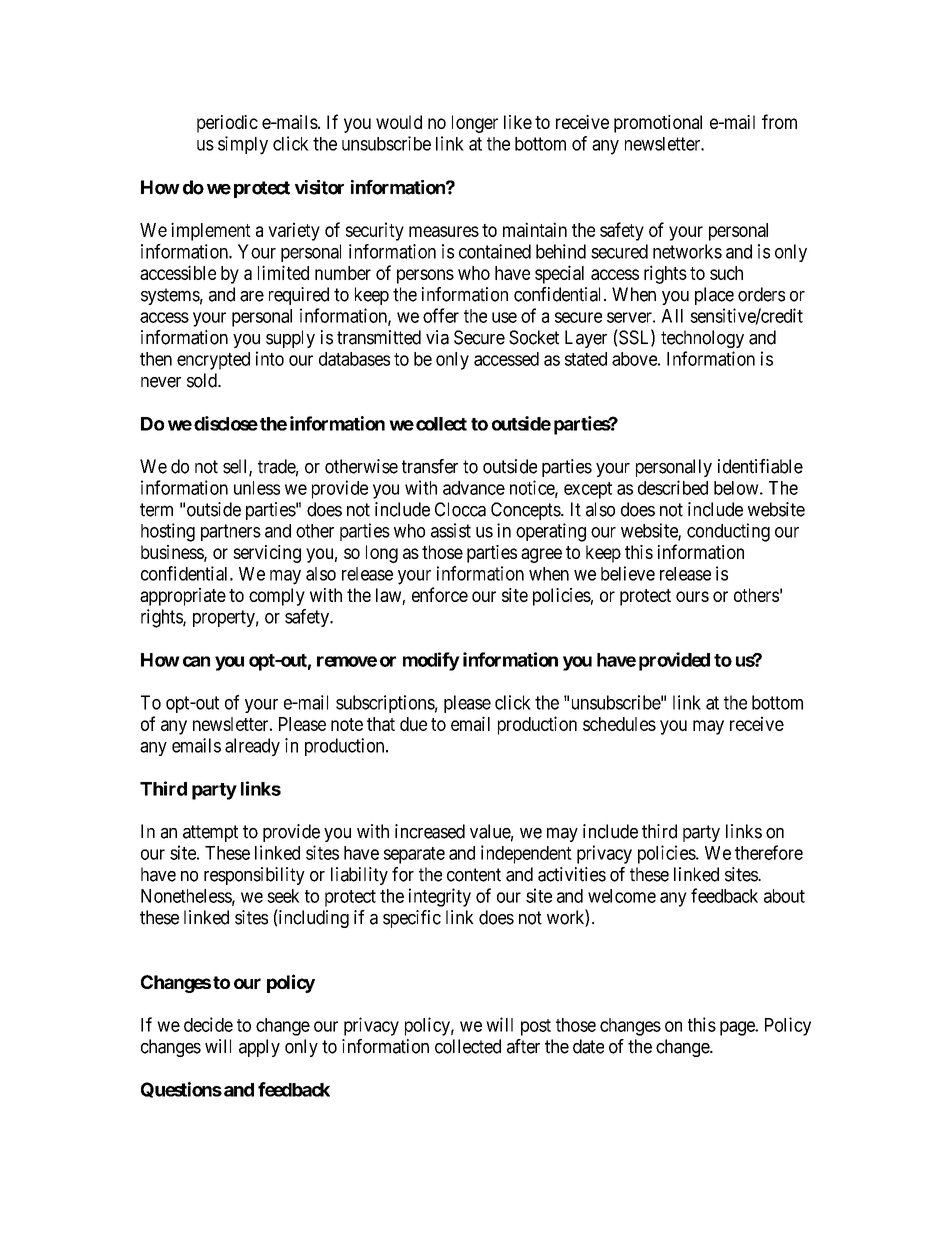  What do you see at coordinates (440, 594) in the screenshot?
I see `enforce` at bounding box center [440, 594].
